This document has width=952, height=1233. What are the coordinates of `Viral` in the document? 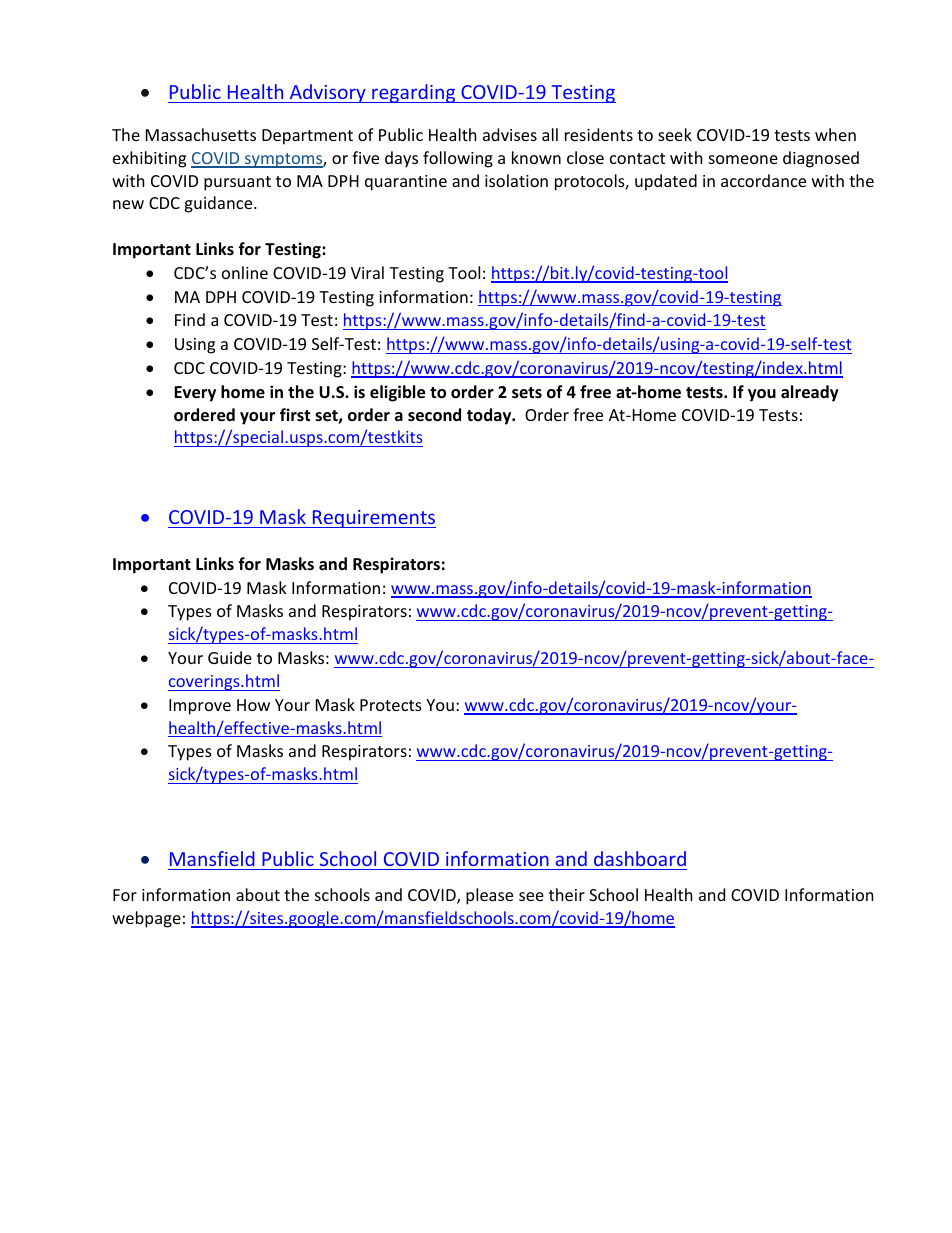 It's located at (367, 272).
